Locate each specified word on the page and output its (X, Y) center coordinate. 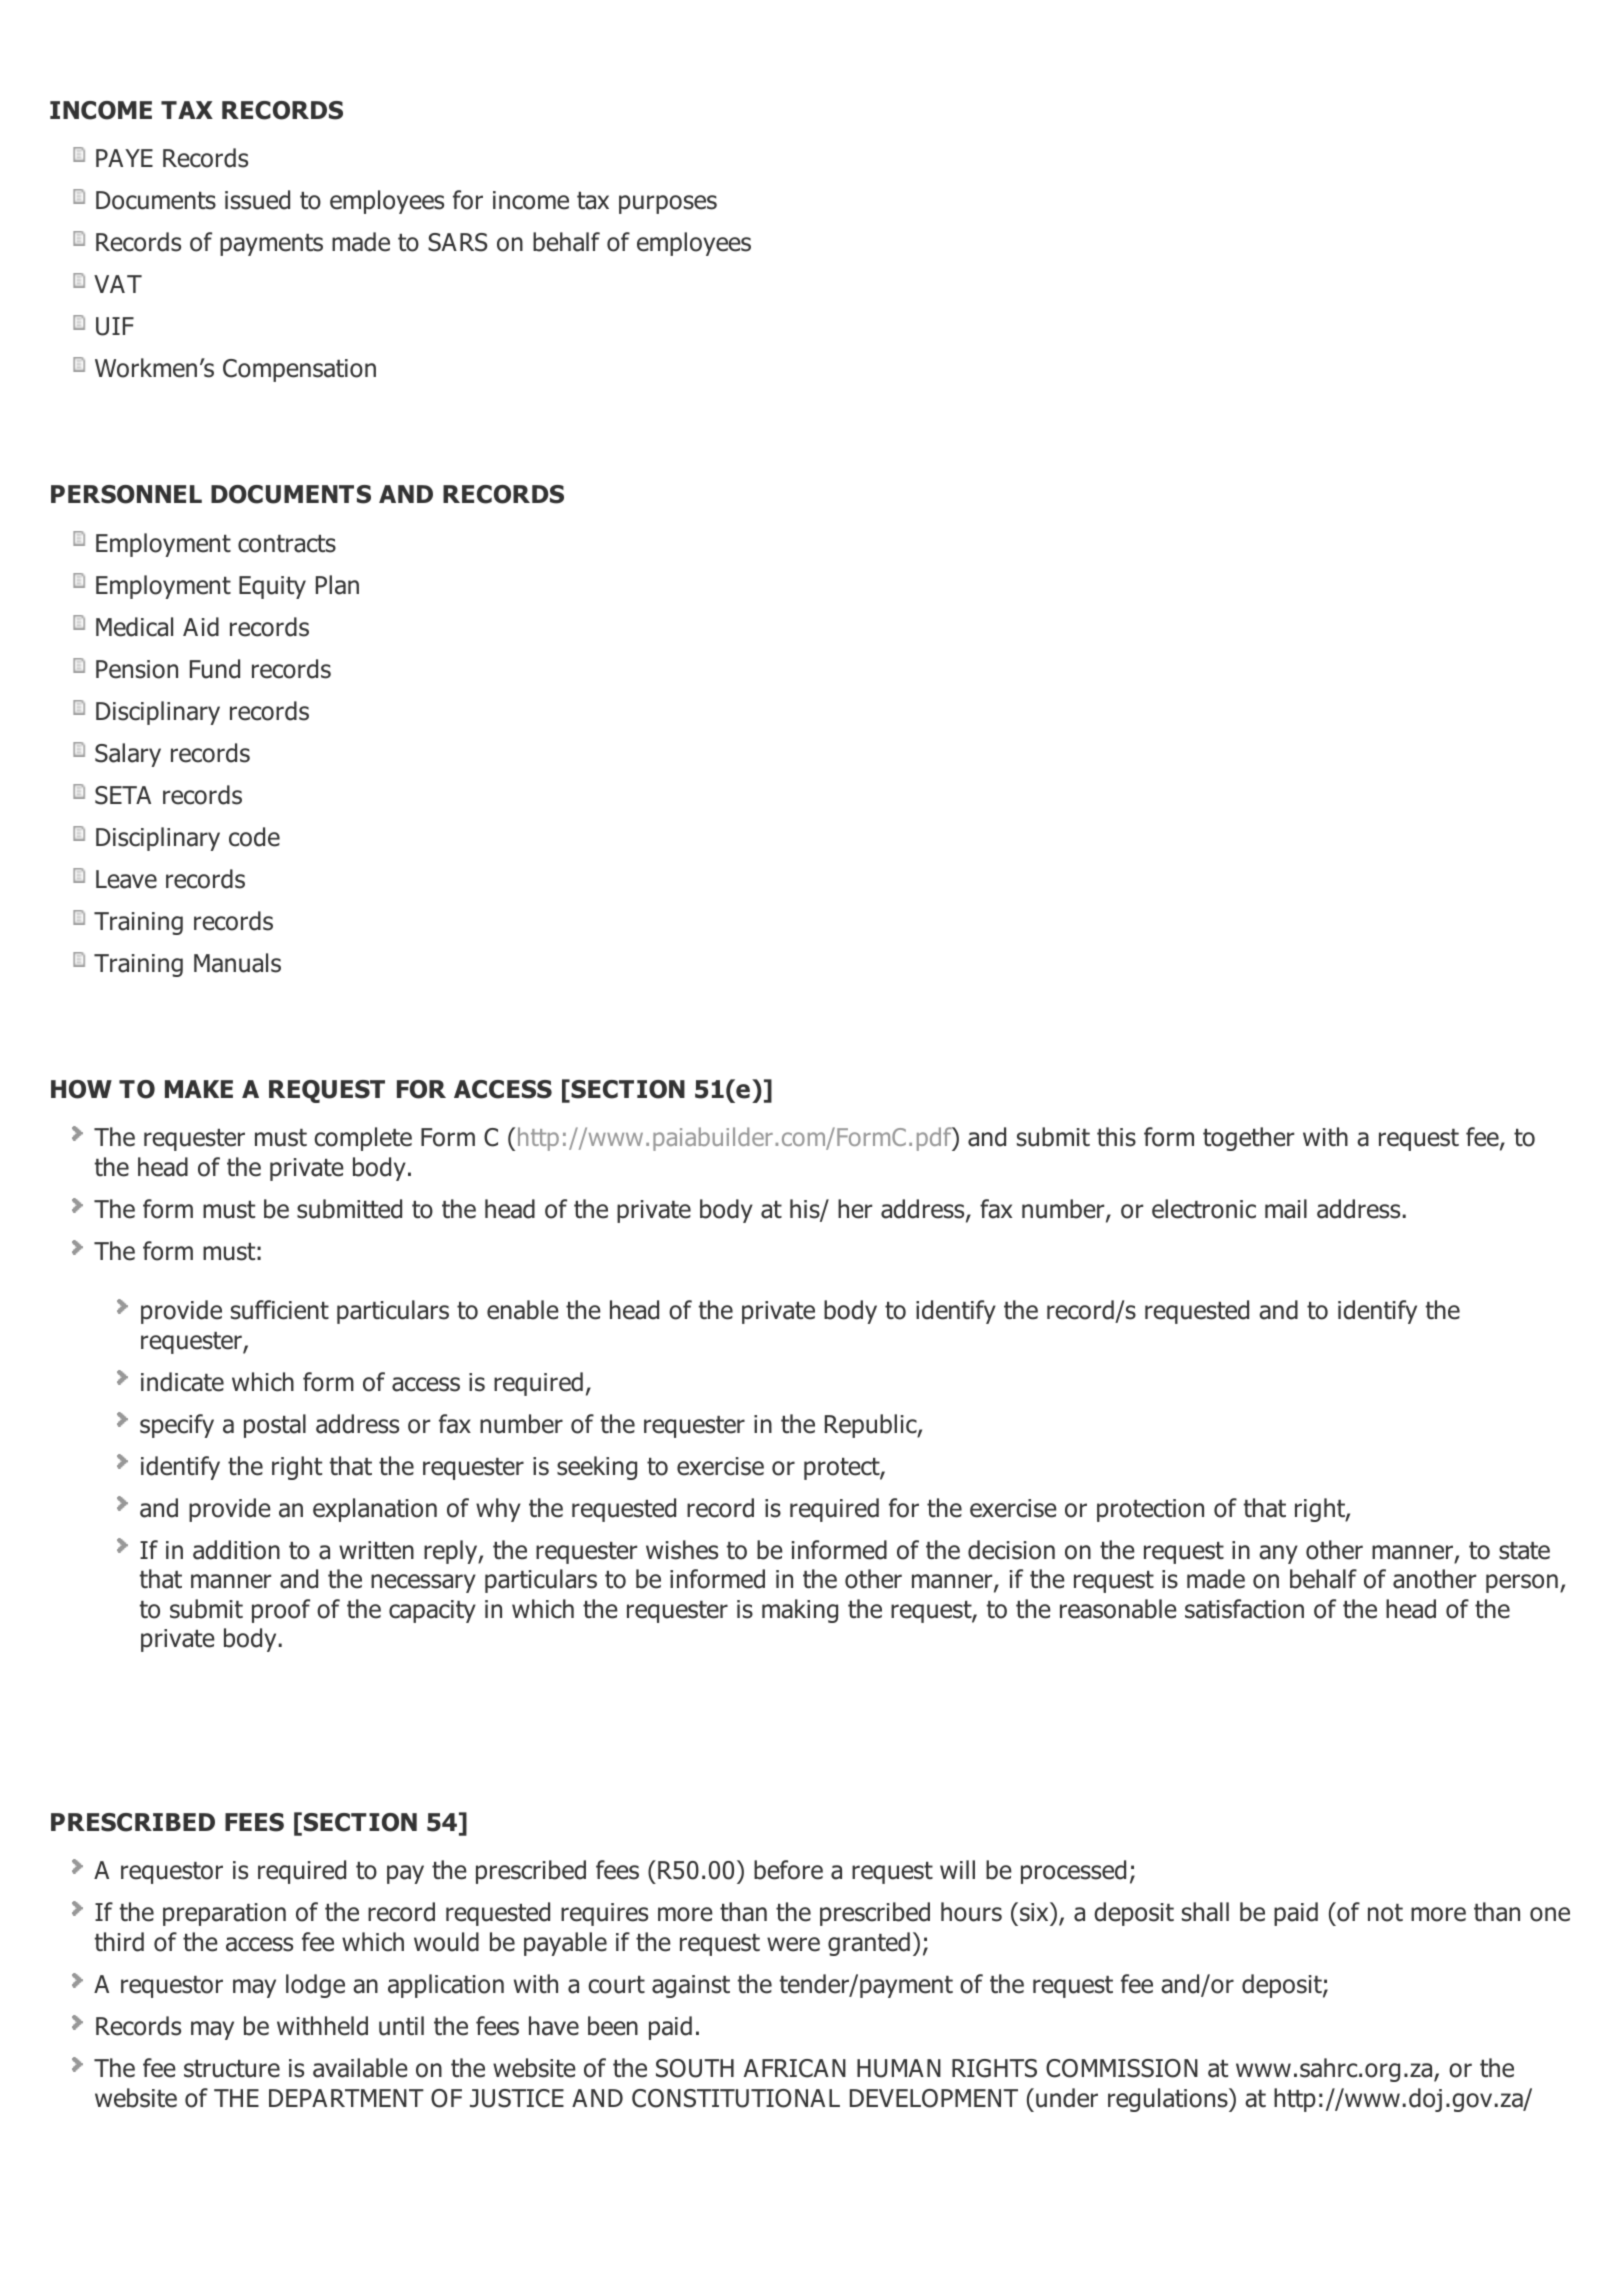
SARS (457, 242)
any (1278, 1554)
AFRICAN (795, 2068)
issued (257, 200)
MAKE (199, 1089)
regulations (1169, 2100)
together (1248, 1139)
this (1116, 1137)
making (800, 1611)
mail (1286, 1209)
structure (232, 2069)
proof (281, 1611)
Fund (215, 669)
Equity (272, 587)
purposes (668, 204)
